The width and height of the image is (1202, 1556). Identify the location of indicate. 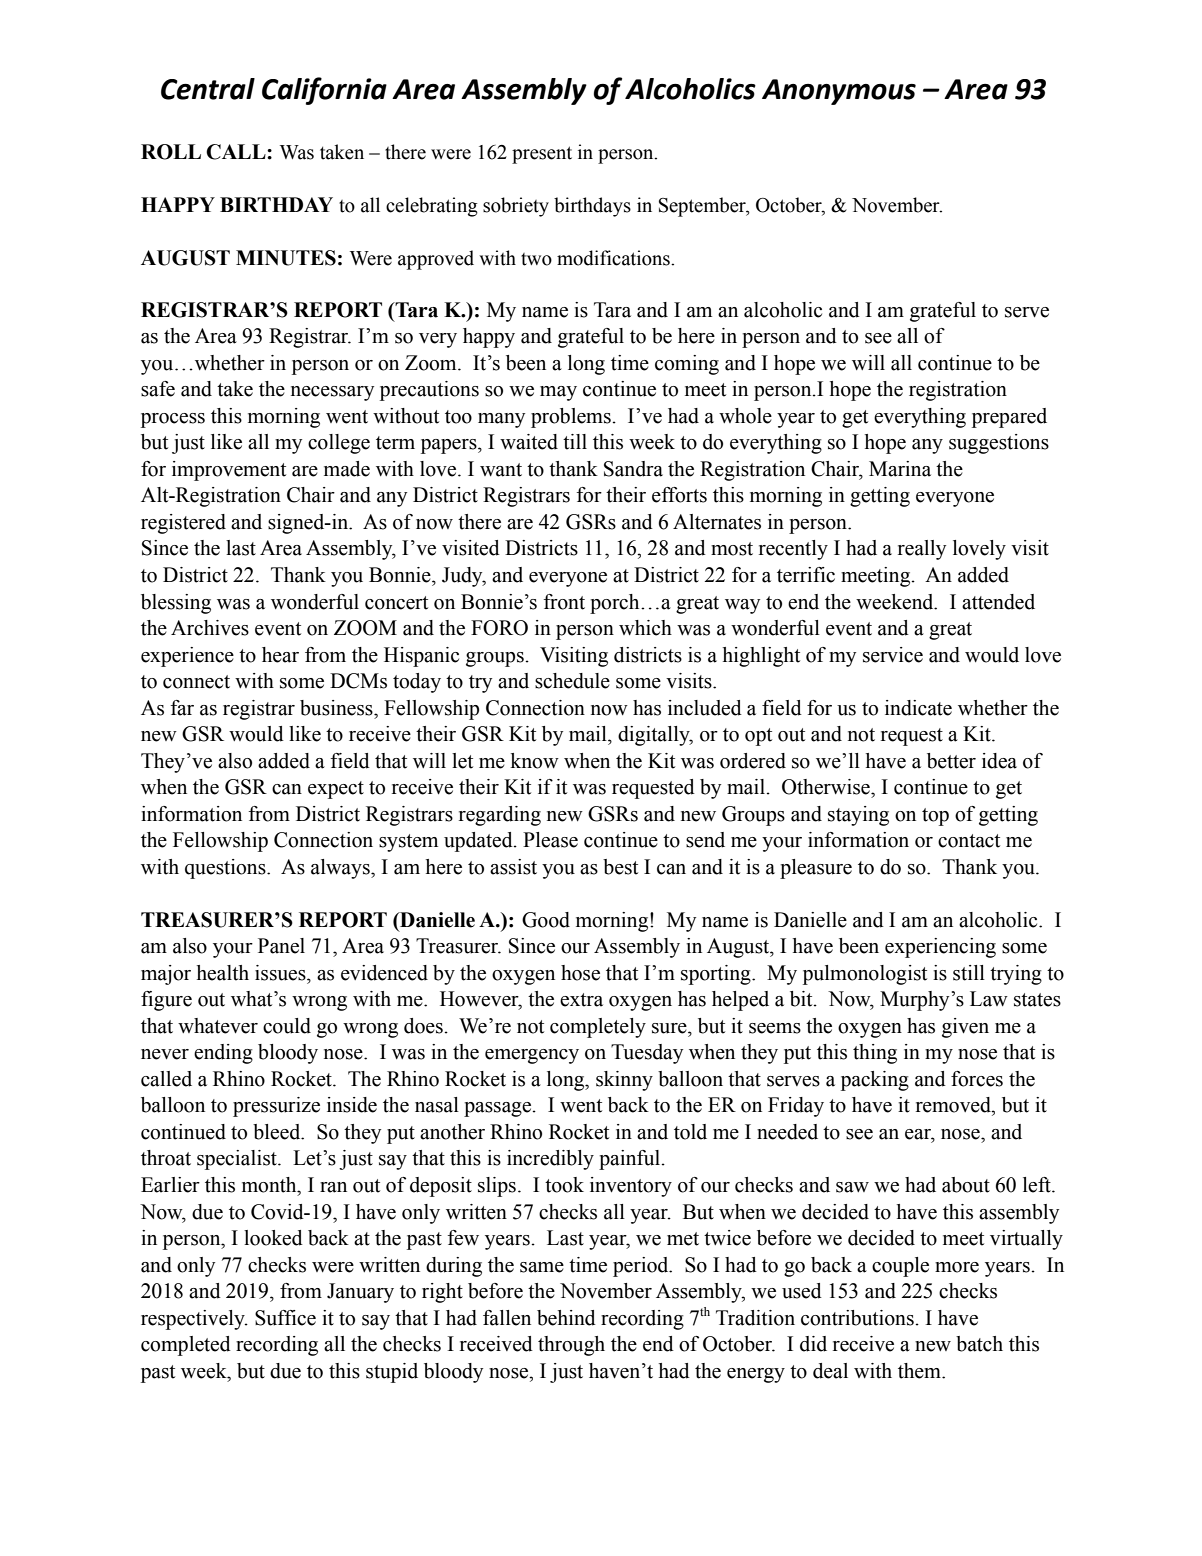
(918, 708).
